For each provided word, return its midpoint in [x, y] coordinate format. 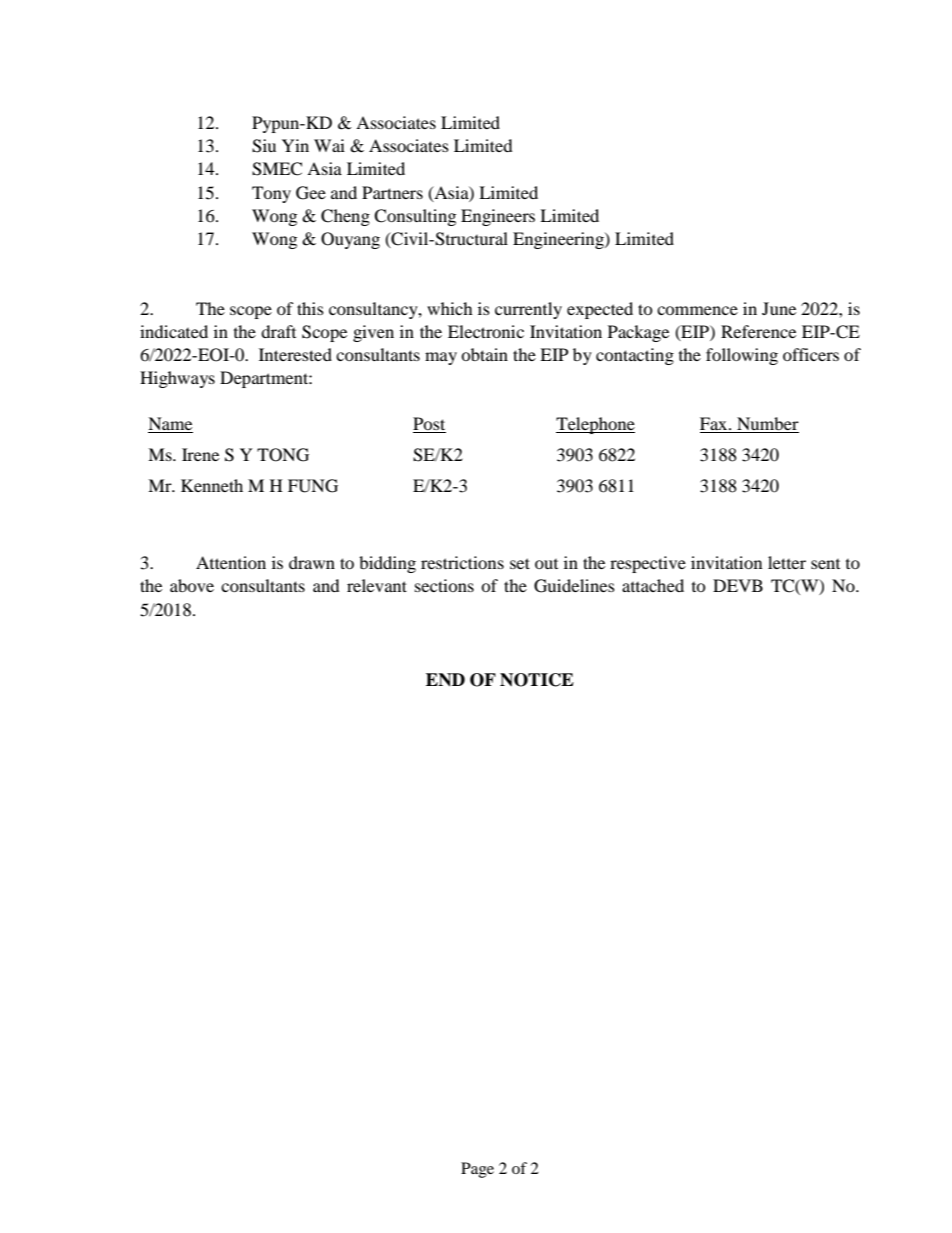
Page [477, 1170]
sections [444, 585]
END [445, 680]
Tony [271, 194]
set [520, 563]
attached [653, 585]
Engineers [498, 217]
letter [787, 562]
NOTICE [537, 680]
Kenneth [212, 485]
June [779, 308]
